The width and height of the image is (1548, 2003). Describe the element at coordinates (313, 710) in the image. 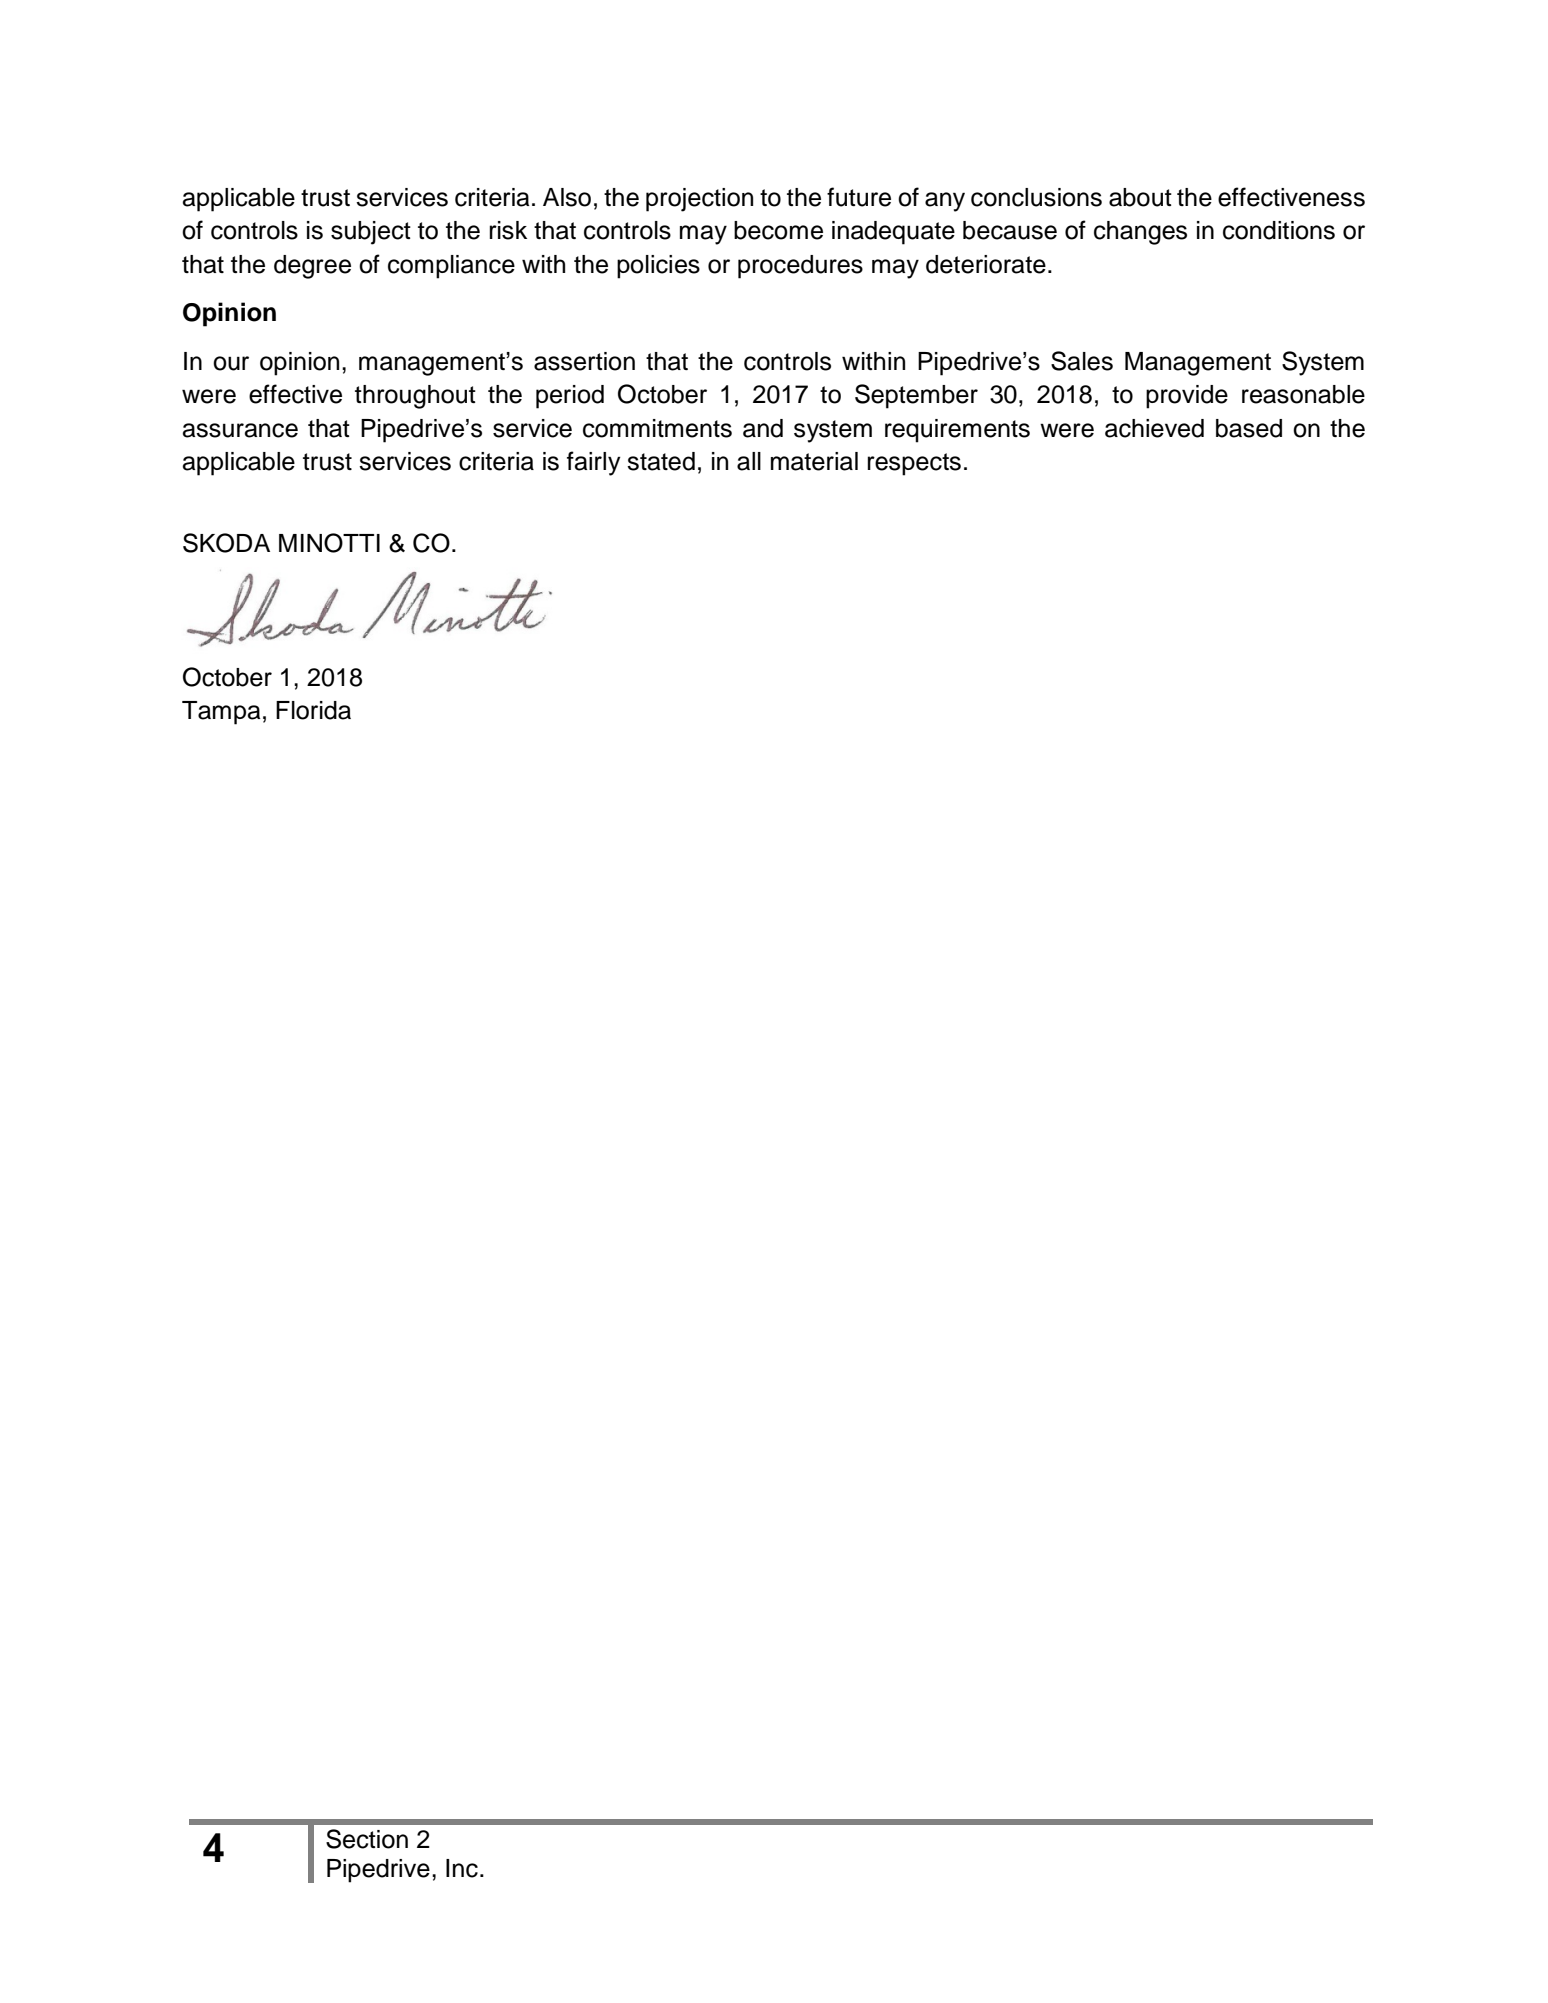

I see `Florida` at that location.
